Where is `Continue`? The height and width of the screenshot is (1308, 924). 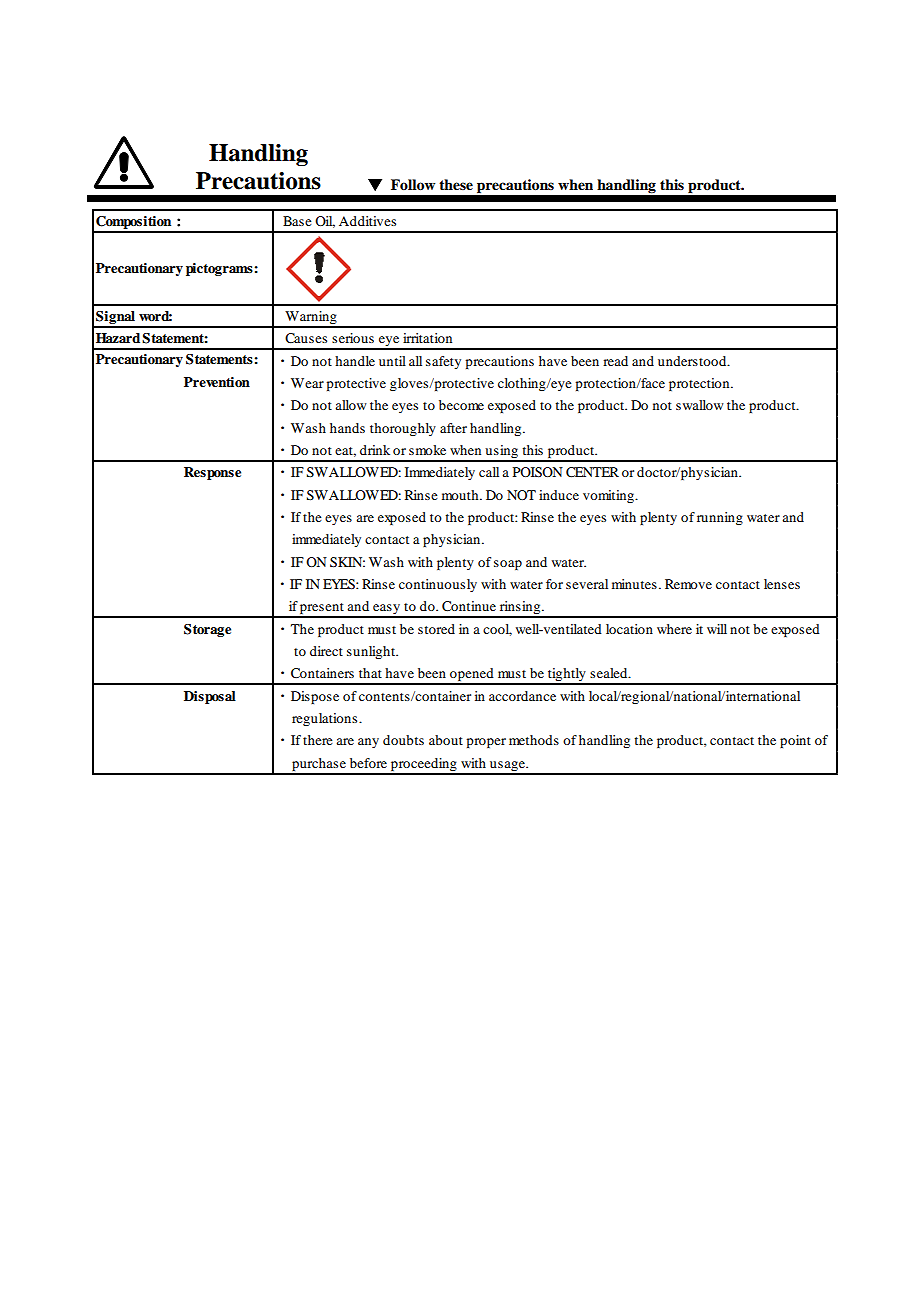
Continue is located at coordinates (469, 606).
